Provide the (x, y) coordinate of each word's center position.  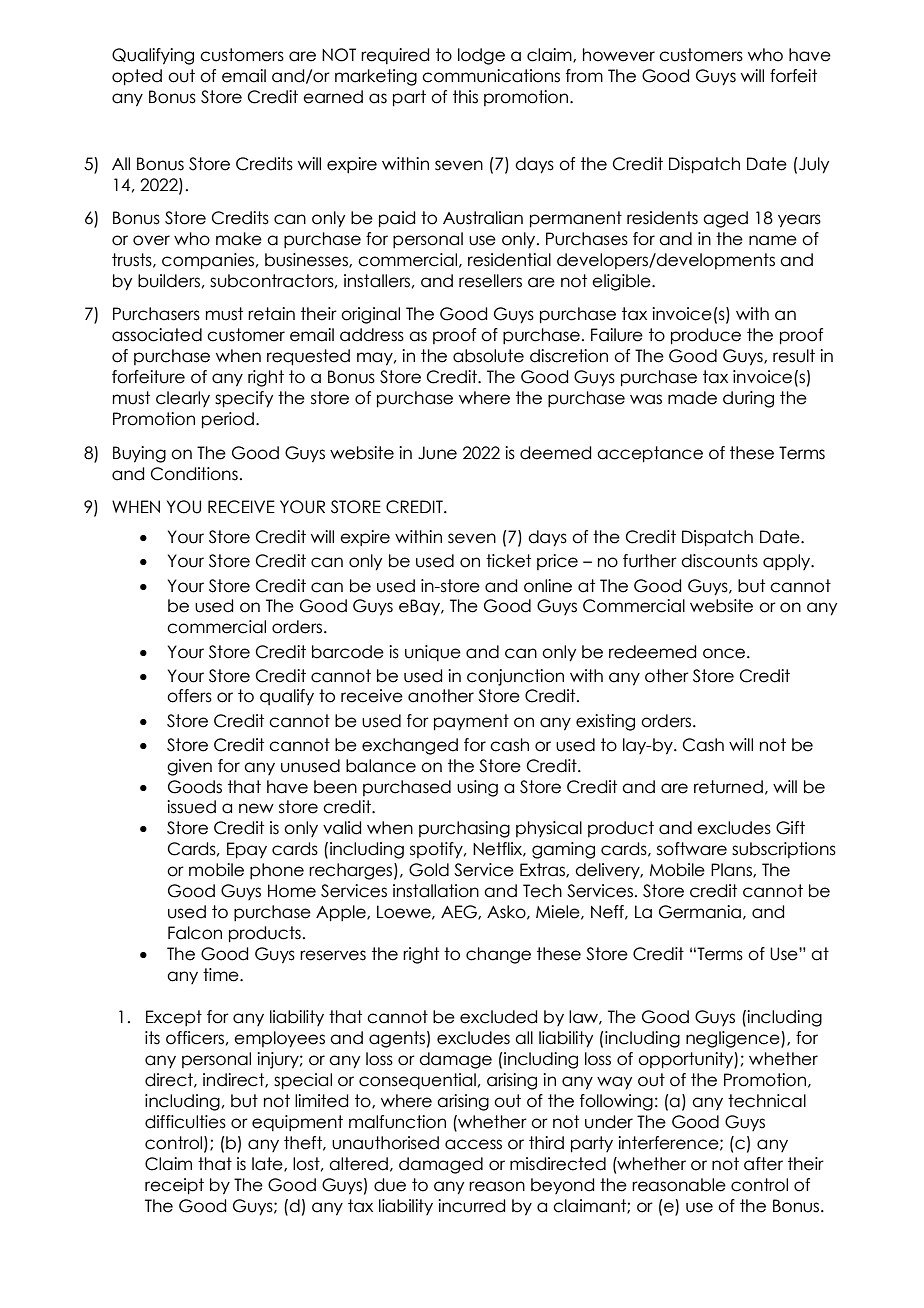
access (473, 1144)
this (465, 97)
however (619, 55)
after (763, 1164)
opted (137, 77)
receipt (174, 1186)
